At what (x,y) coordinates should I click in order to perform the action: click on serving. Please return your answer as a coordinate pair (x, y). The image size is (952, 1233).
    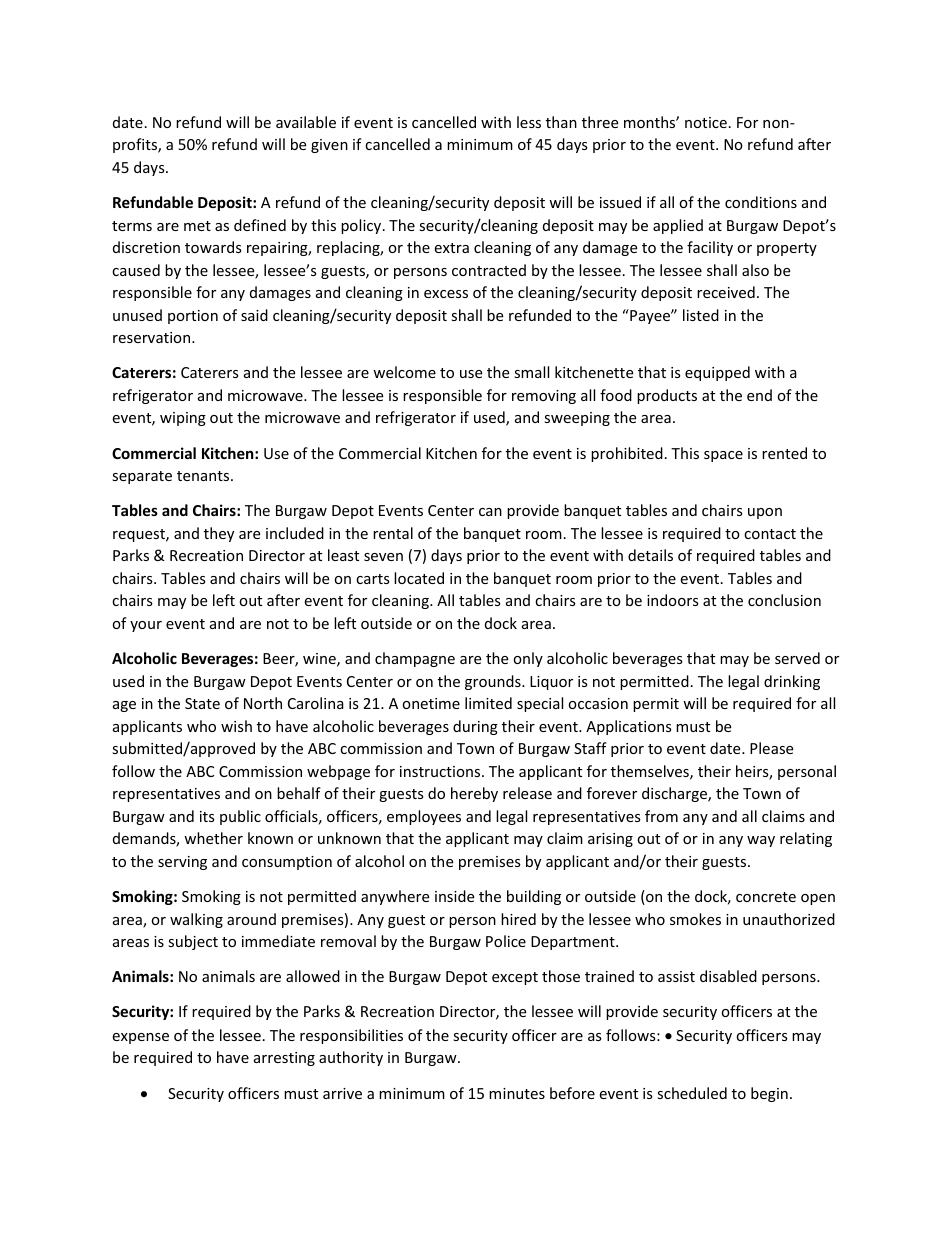
    Looking at the image, I should click on (182, 863).
